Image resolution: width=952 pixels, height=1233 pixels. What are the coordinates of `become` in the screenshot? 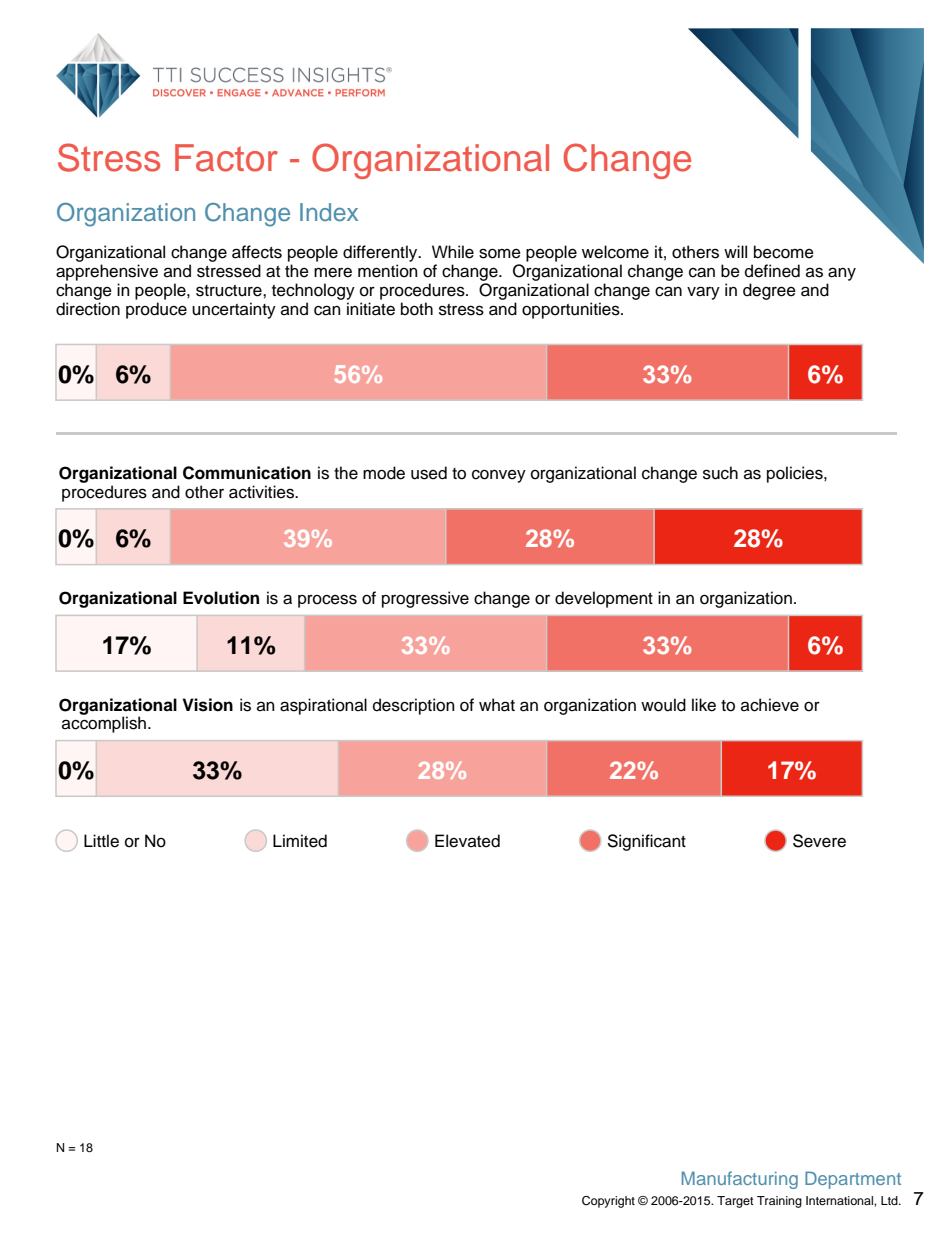 It's located at (784, 252).
